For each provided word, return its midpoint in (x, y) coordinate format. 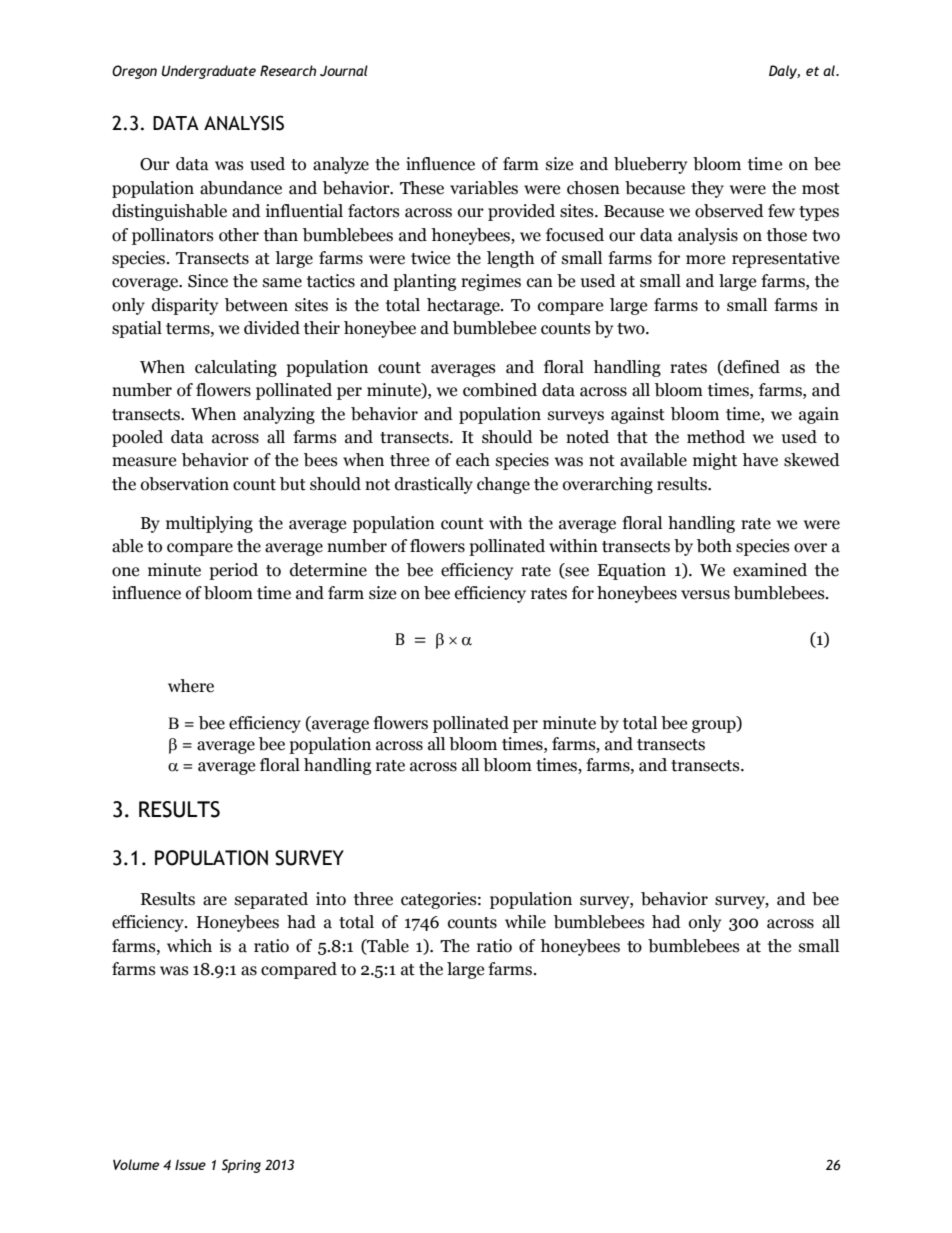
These (422, 188)
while (525, 922)
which (189, 946)
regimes (491, 282)
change (503, 485)
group (715, 726)
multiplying (209, 524)
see (576, 572)
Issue (190, 1165)
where (191, 686)
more (705, 260)
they (707, 189)
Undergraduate (209, 72)
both (714, 546)
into (331, 899)
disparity (185, 306)
